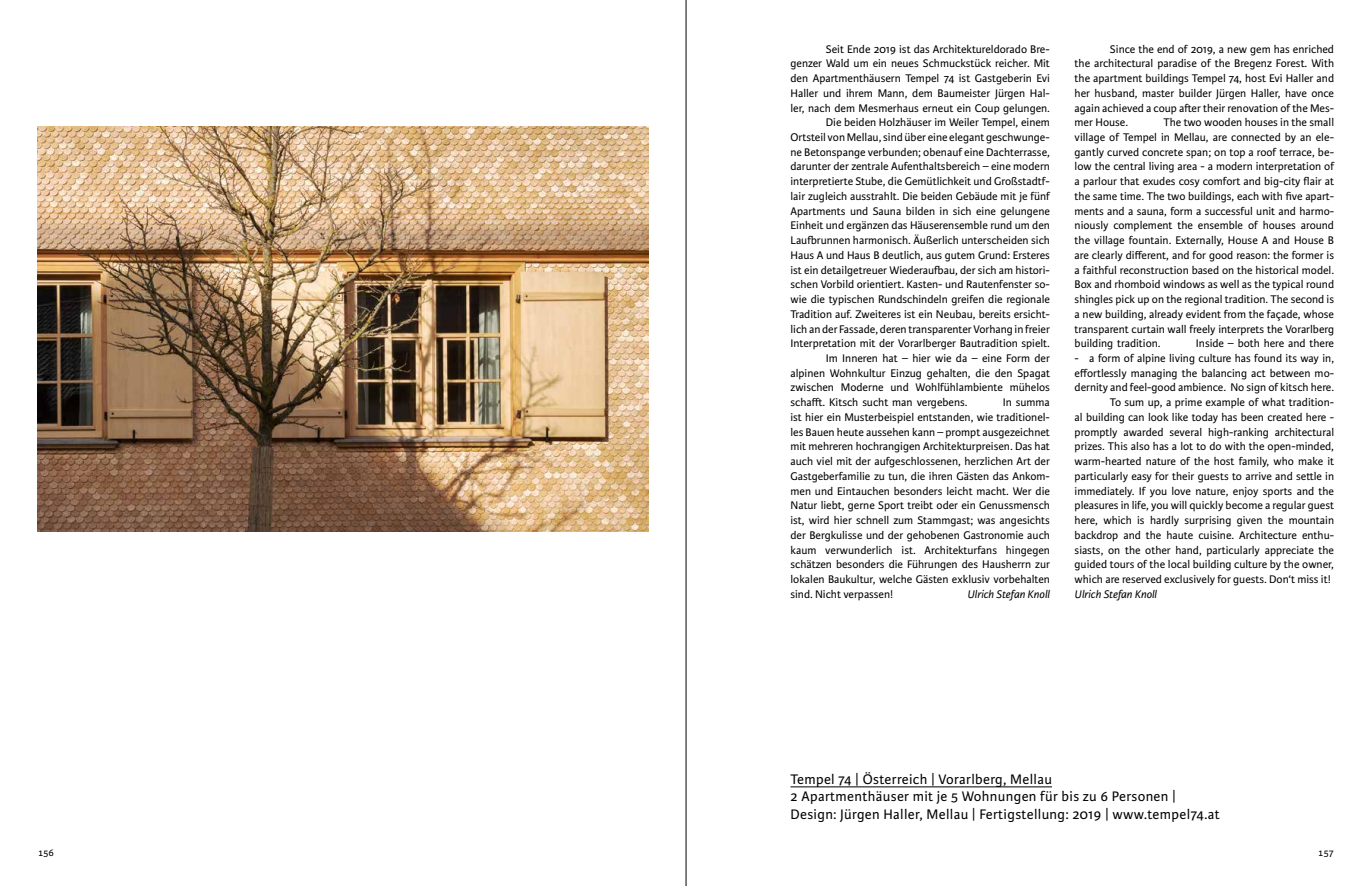 The height and width of the image is (886, 1372). What do you see at coordinates (1252, 417) in the image?
I see `been` at bounding box center [1252, 417].
